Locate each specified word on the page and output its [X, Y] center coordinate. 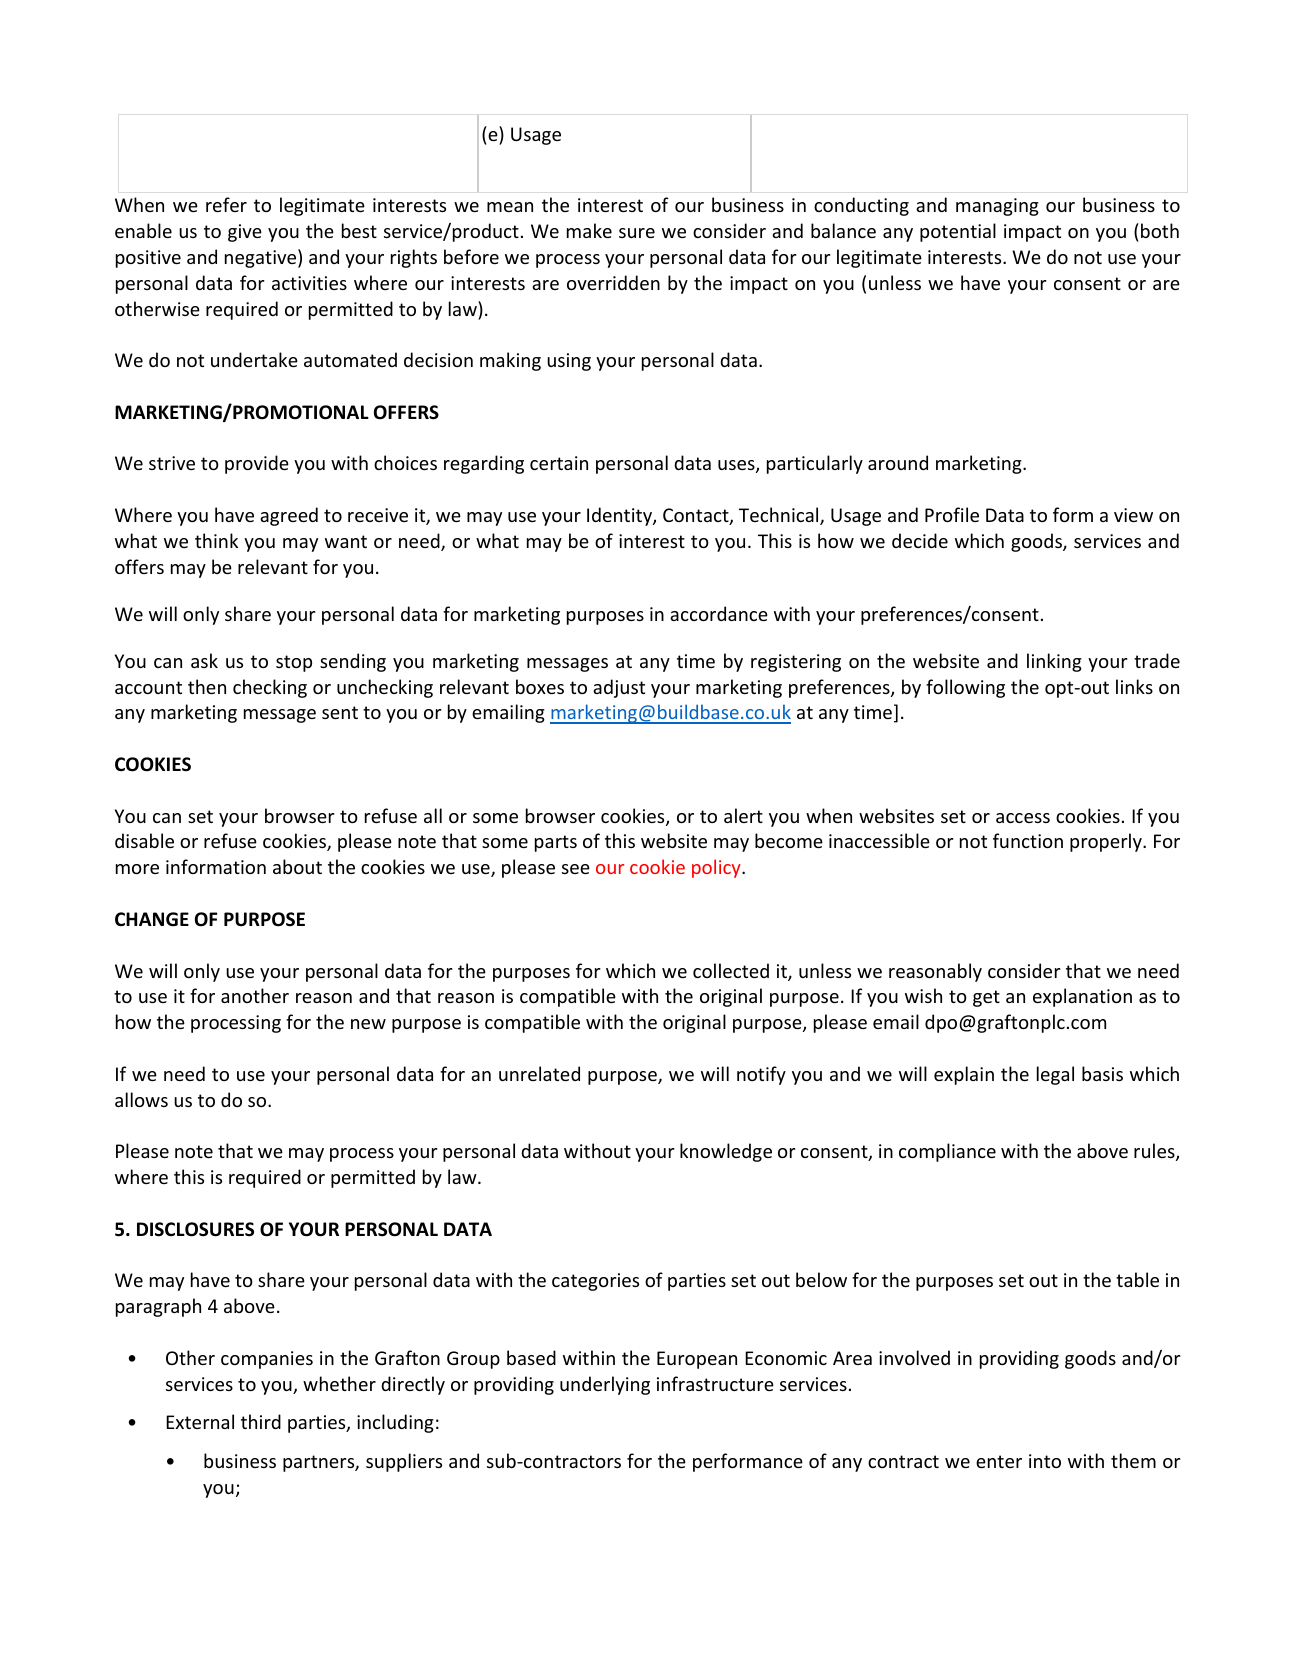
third [261, 1421]
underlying [605, 1385]
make [589, 230]
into [1045, 1461]
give [245, 233]
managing [997, 207]
